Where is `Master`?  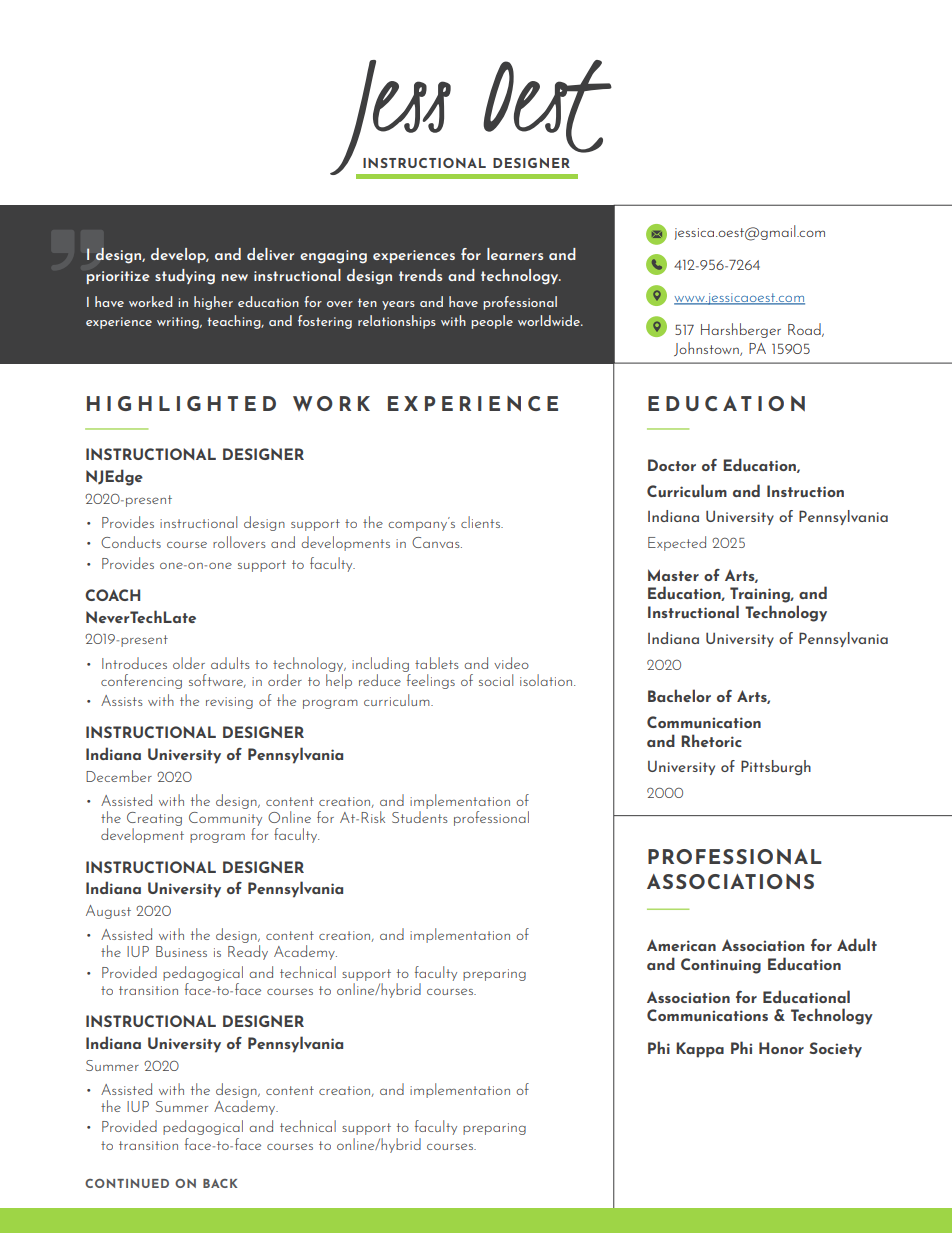 Master is located at coordinates (673, 575).
